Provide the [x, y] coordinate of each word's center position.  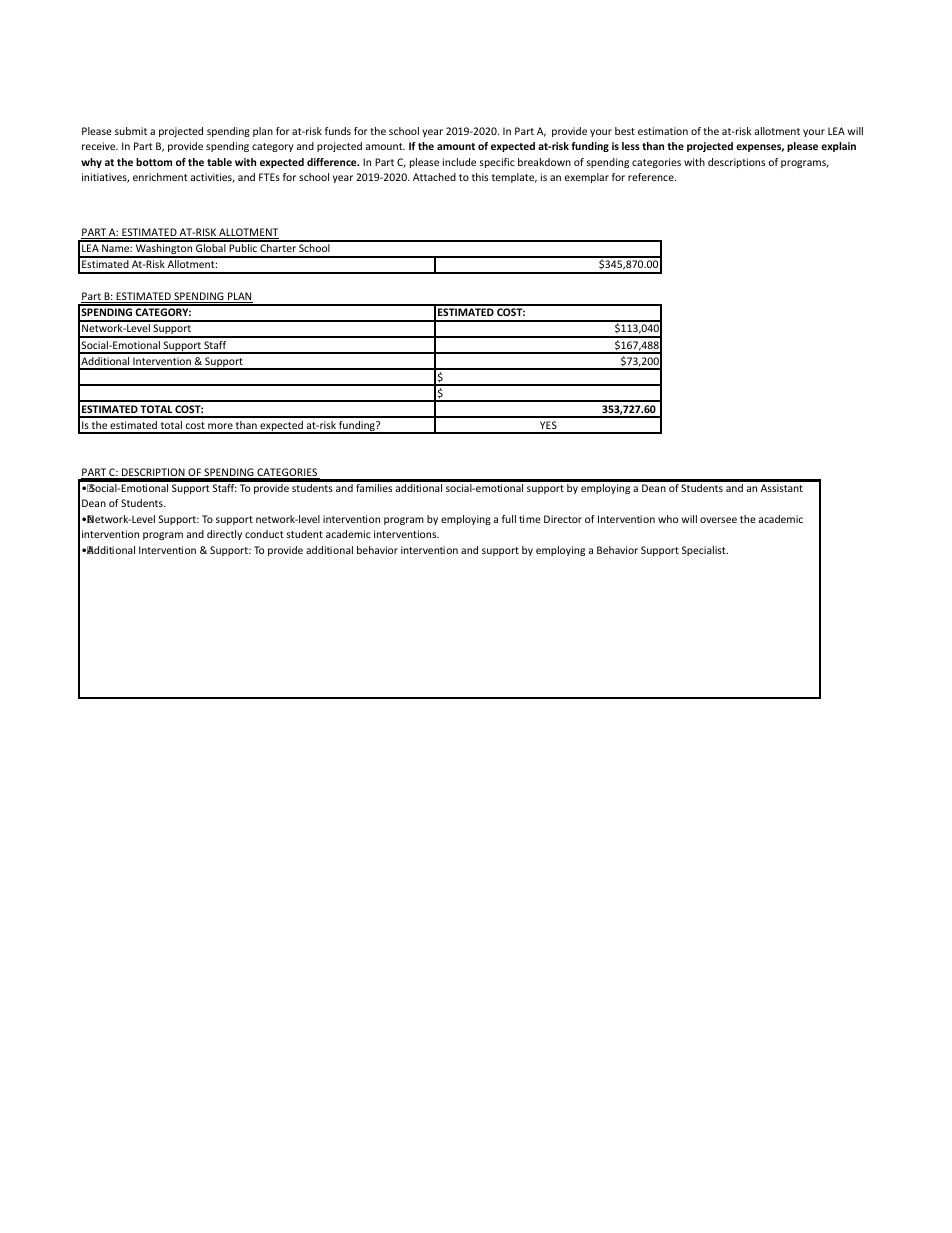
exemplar [587, 178]
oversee [718, 520]
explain [838, 147]
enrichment [160, 177]
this [480, 177]
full [509, 519]
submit [131, 131]
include [459, 162]
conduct [264, 534]
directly [224, 535]
